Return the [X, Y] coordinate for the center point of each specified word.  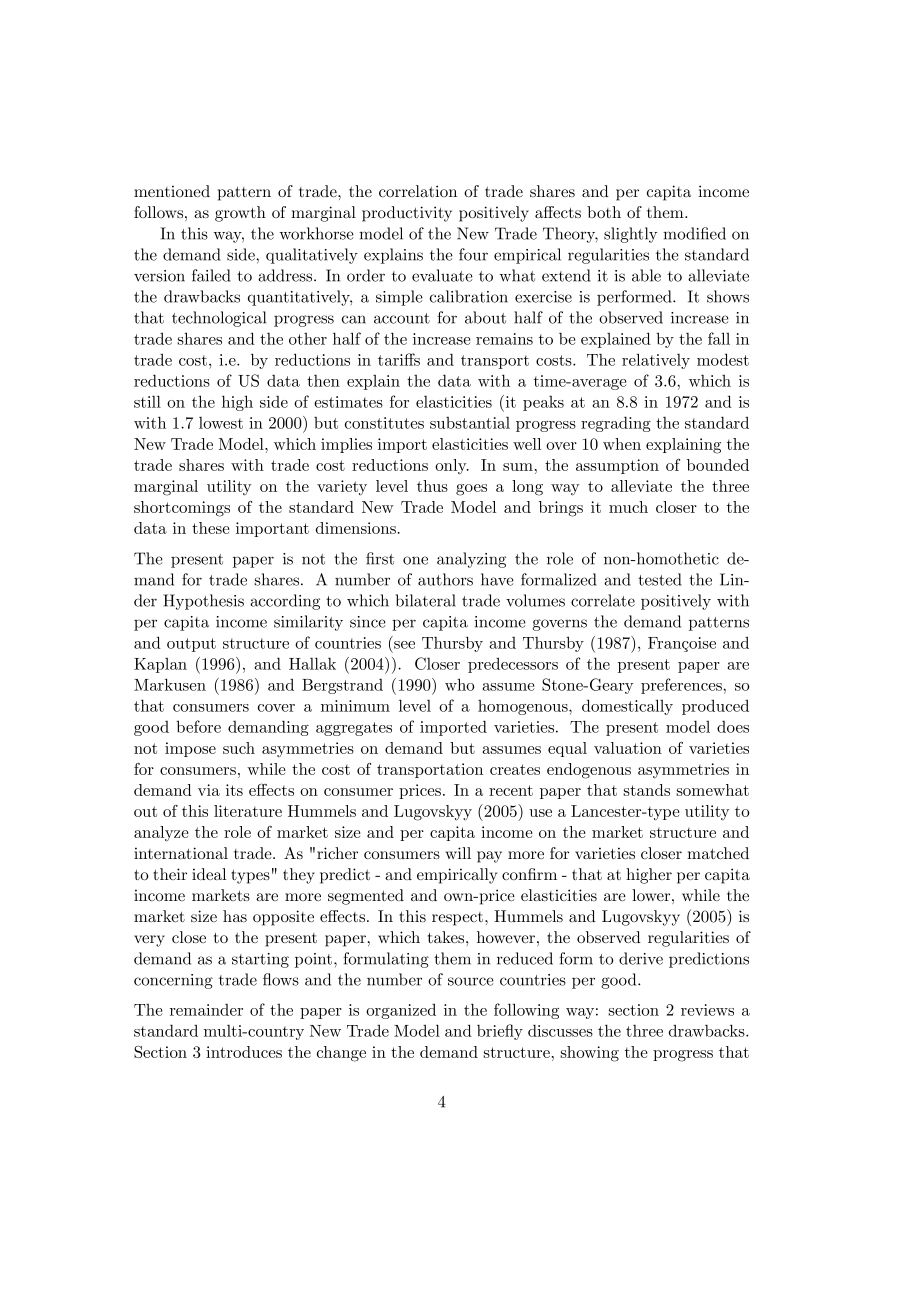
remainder [206, 1010]
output [191, 645]
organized [401, 1011]
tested [659, 579]
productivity [407, 214]
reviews [707, 1010]
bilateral [426, 600]
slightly [630, 235]
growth [240, 214]
